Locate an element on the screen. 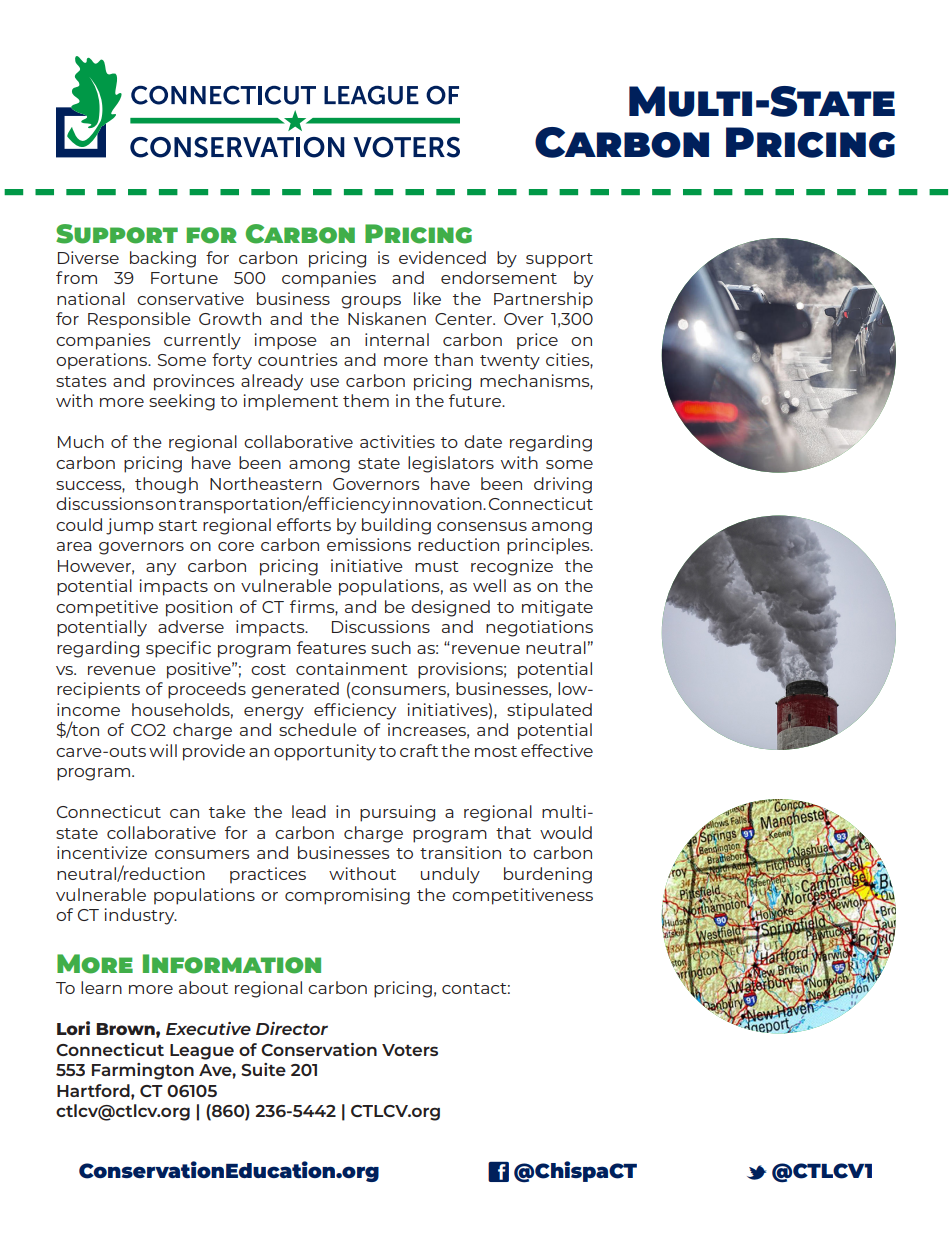 Image resolution: width=952 pixels, height=1233 pixels. backing is located at coordinates (163, 259).
